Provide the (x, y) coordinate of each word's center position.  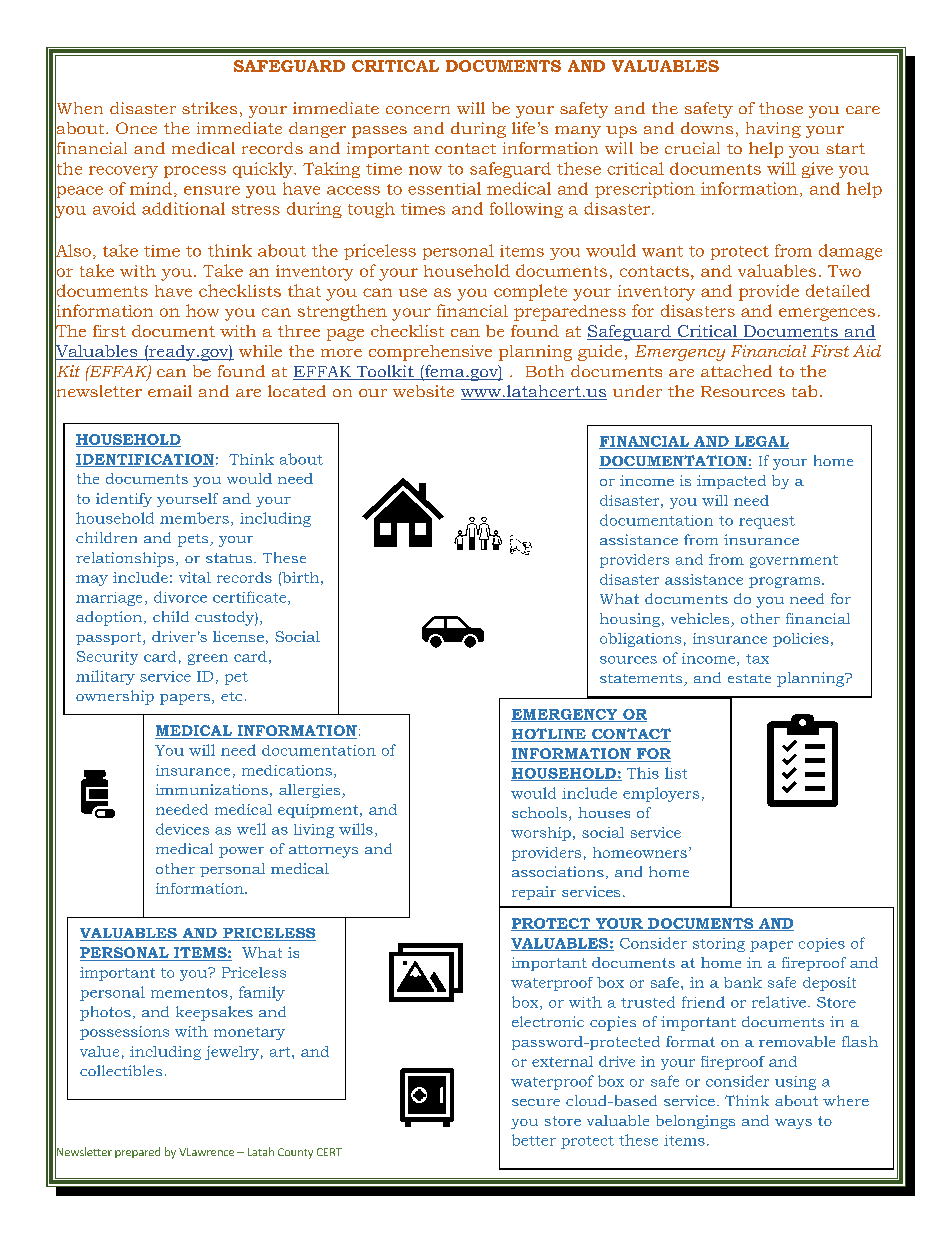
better (534, 1140)
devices (182, 829)
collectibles (121, 1070)
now (425, 170)
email (170, 391)
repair (534, 893)
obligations (640, 640)
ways (793, 1124)
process (195, 172)
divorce (180, 597)
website (423, 391)
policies (801, 640)
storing (719, 945)
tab (804, 391)
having (773, 130)
